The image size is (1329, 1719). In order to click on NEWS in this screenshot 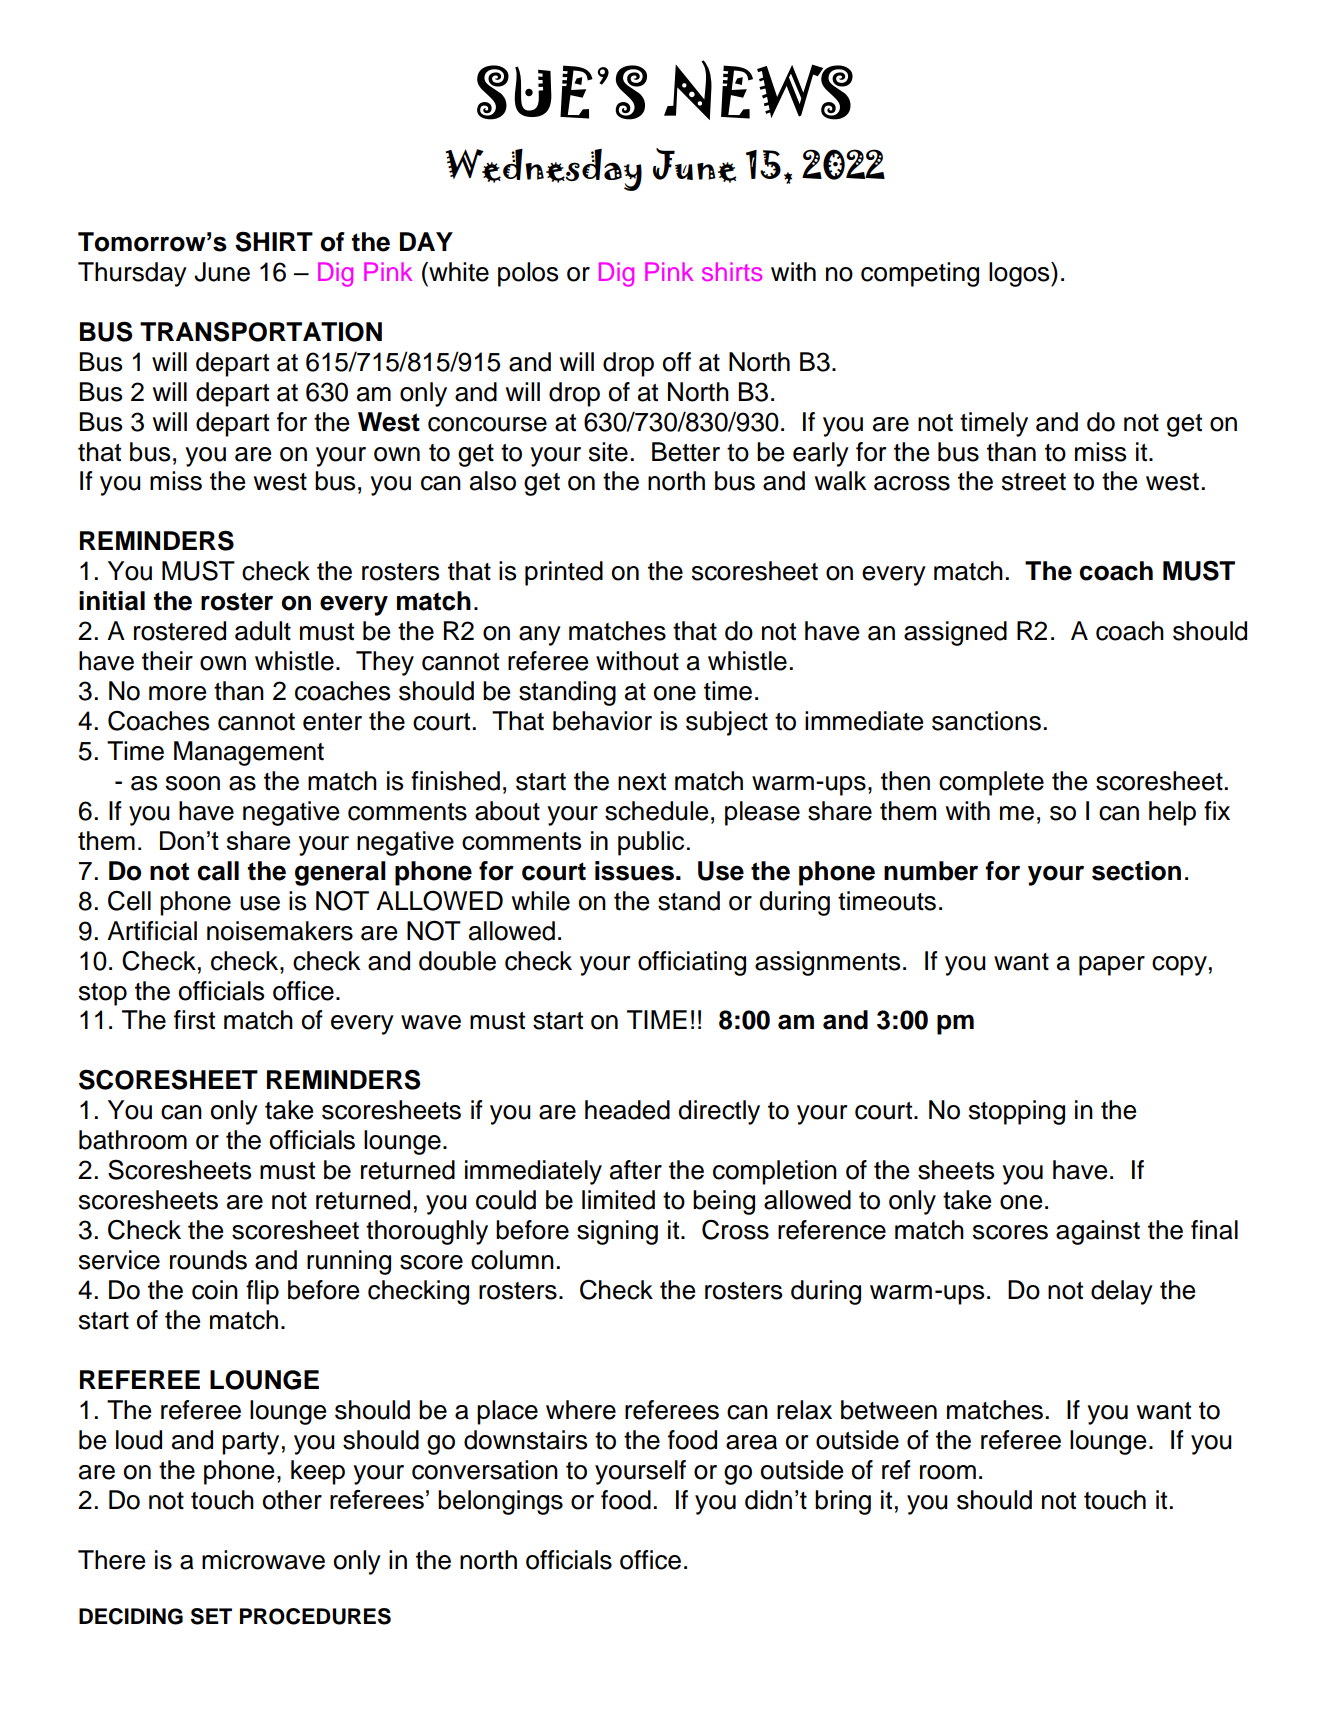, I will do `click(758, 90)`.
